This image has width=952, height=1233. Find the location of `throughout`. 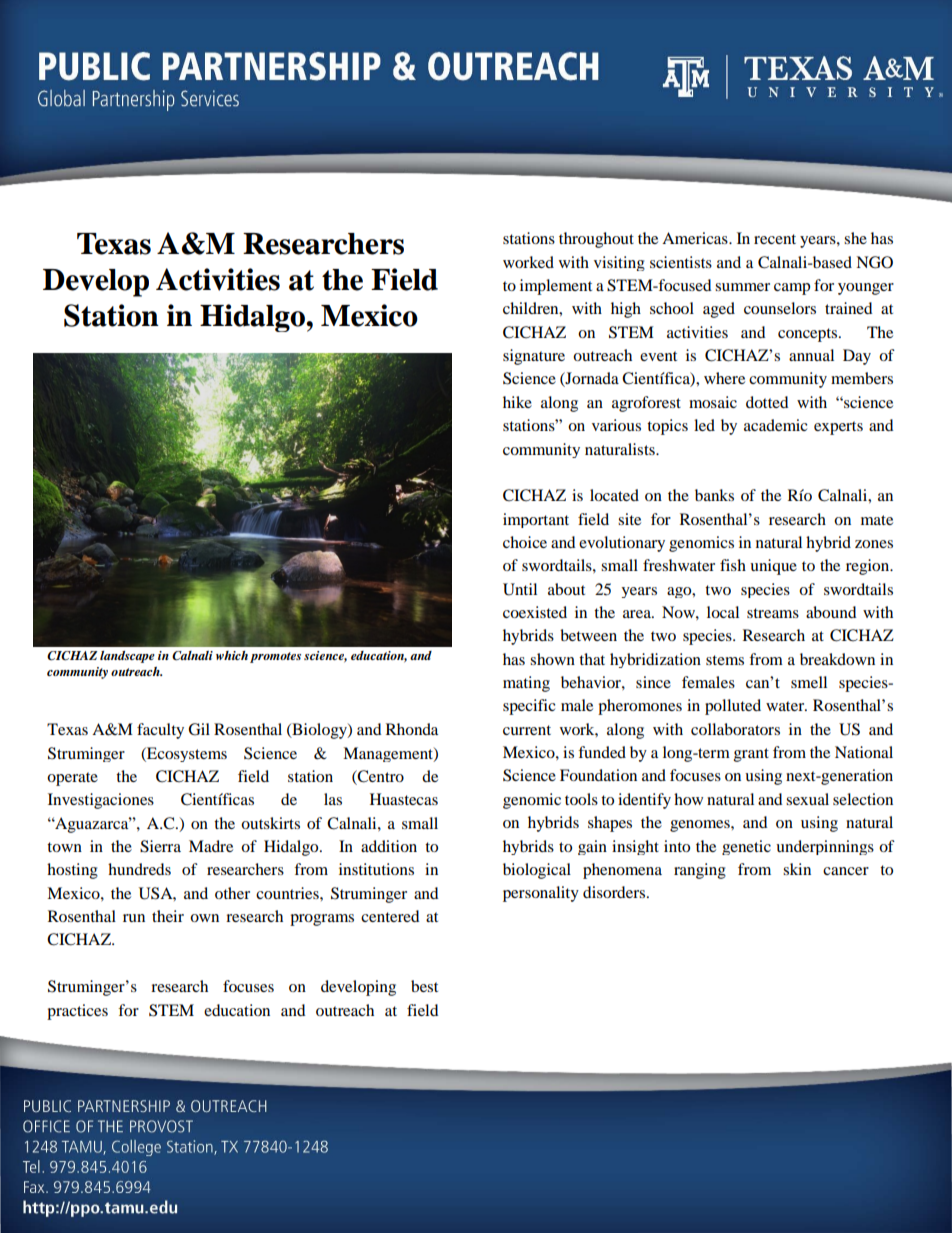

throughout is located at coordinates (596, 240).
